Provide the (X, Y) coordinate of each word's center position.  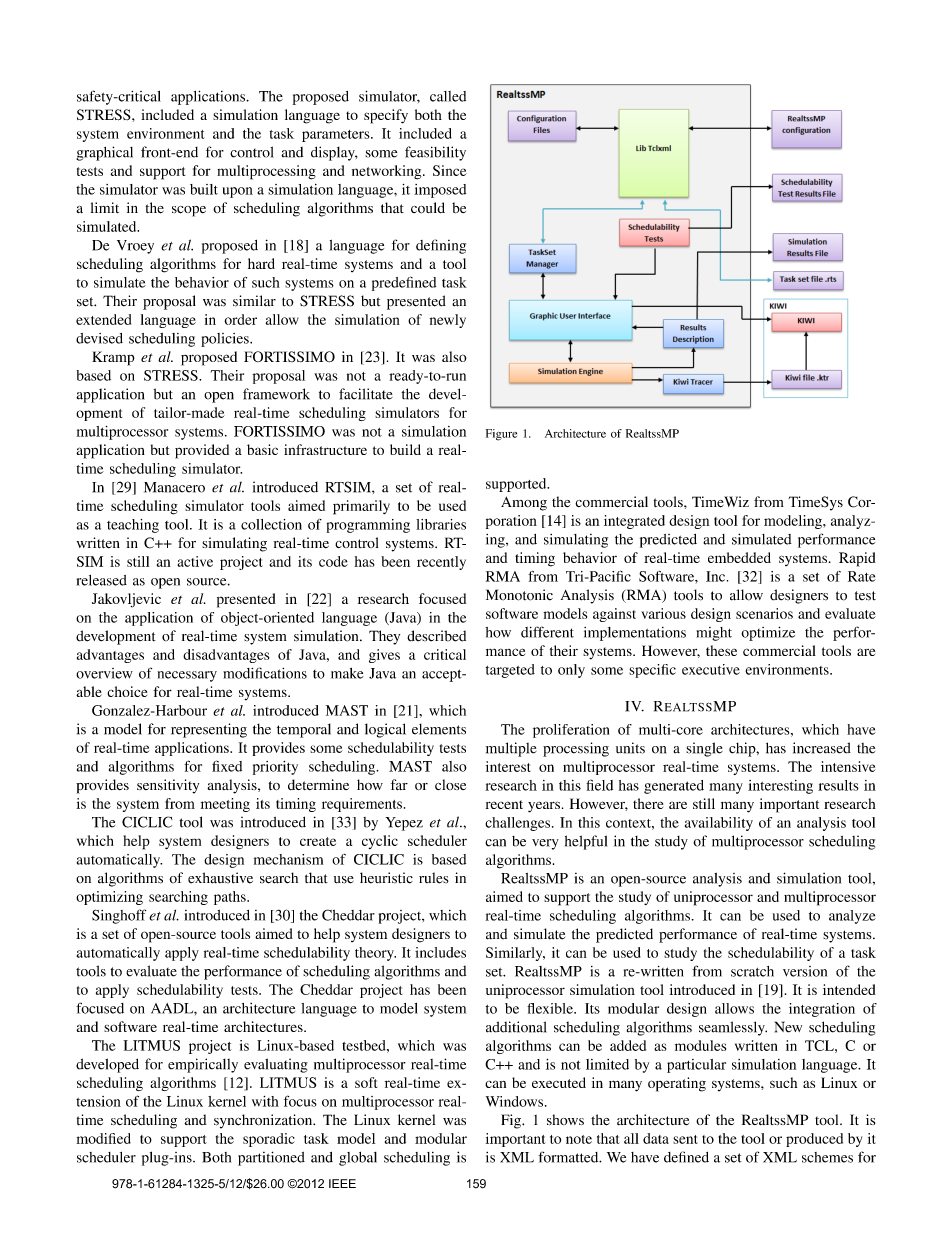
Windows (516, 1101)
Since (450, 170)
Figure (501, 435)
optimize (768, 633)
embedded (739, 557)
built (204, 189)
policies (226, 340)
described (436, 636)
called (448, 96)
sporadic (269, 1140)
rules (434, 878)
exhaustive (220, 878)
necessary (187, 676)
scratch (752, 971)
